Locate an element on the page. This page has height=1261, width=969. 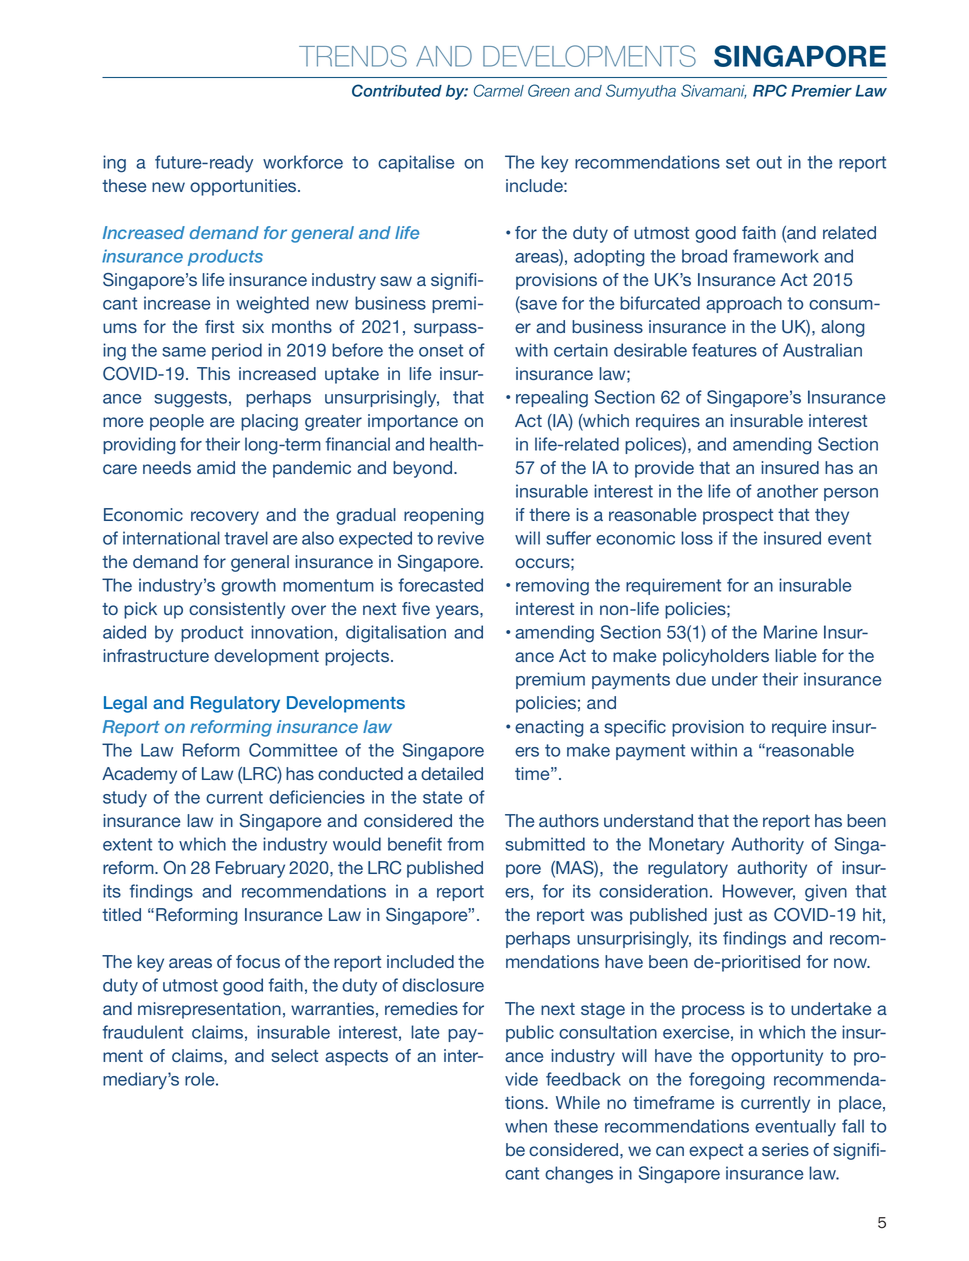
select is located at coordinates (294, 1055).
